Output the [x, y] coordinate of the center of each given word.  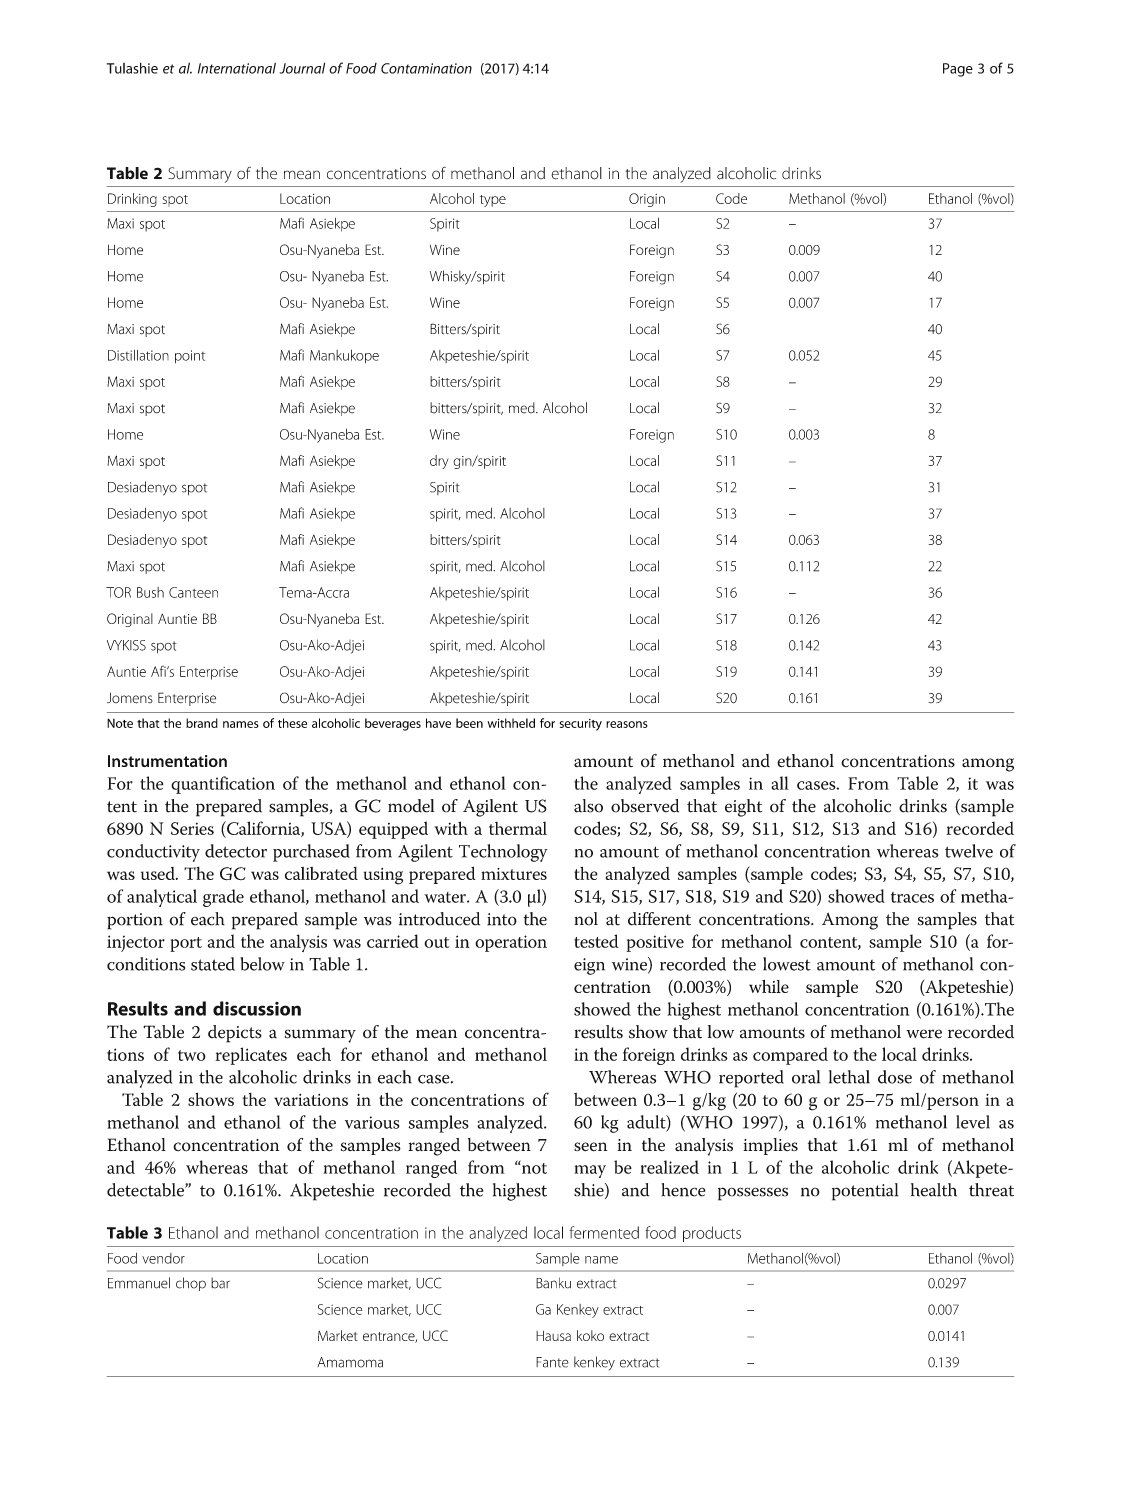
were [924, 1034]
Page [958, 70]
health [934, 1190]
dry [439, 462]
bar [220, 1283]
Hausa [553, 1336]
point [190, 356]
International [237, 68]
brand [202, 723]
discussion [257, 1008]
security [581, 725]
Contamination [426, 68]
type [493, 201]
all [780, 783]
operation [511, 943]
